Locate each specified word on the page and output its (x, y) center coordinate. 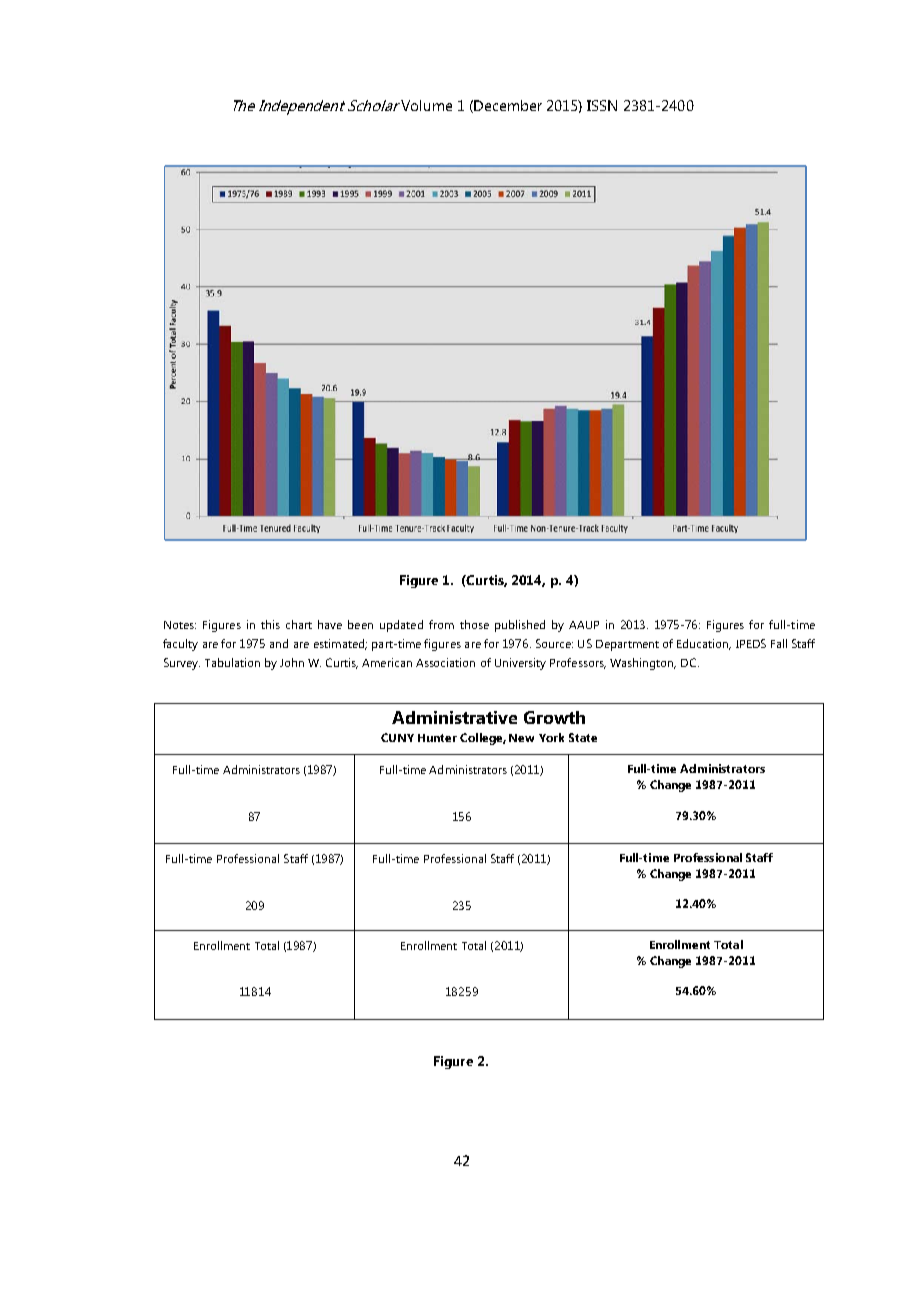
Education (704, 644)
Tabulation (232, 662)
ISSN (602, 105)
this (270, 624)
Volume (426, 105)
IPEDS (751, 643)
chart (299, 624)
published (520, 626)
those (474, 624)
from (441, 624)
